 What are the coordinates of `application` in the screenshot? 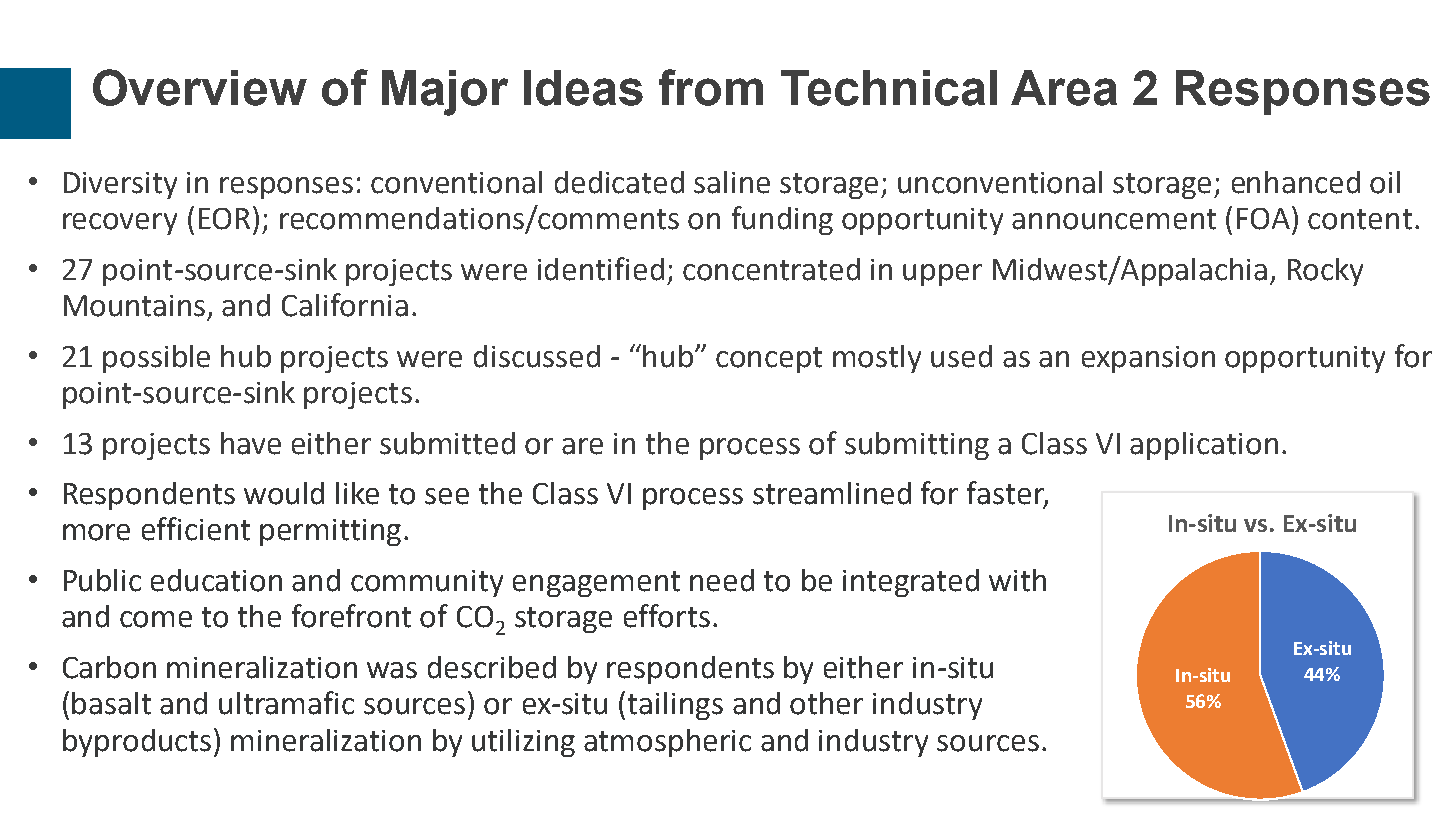 It's located at (1204, 446).
